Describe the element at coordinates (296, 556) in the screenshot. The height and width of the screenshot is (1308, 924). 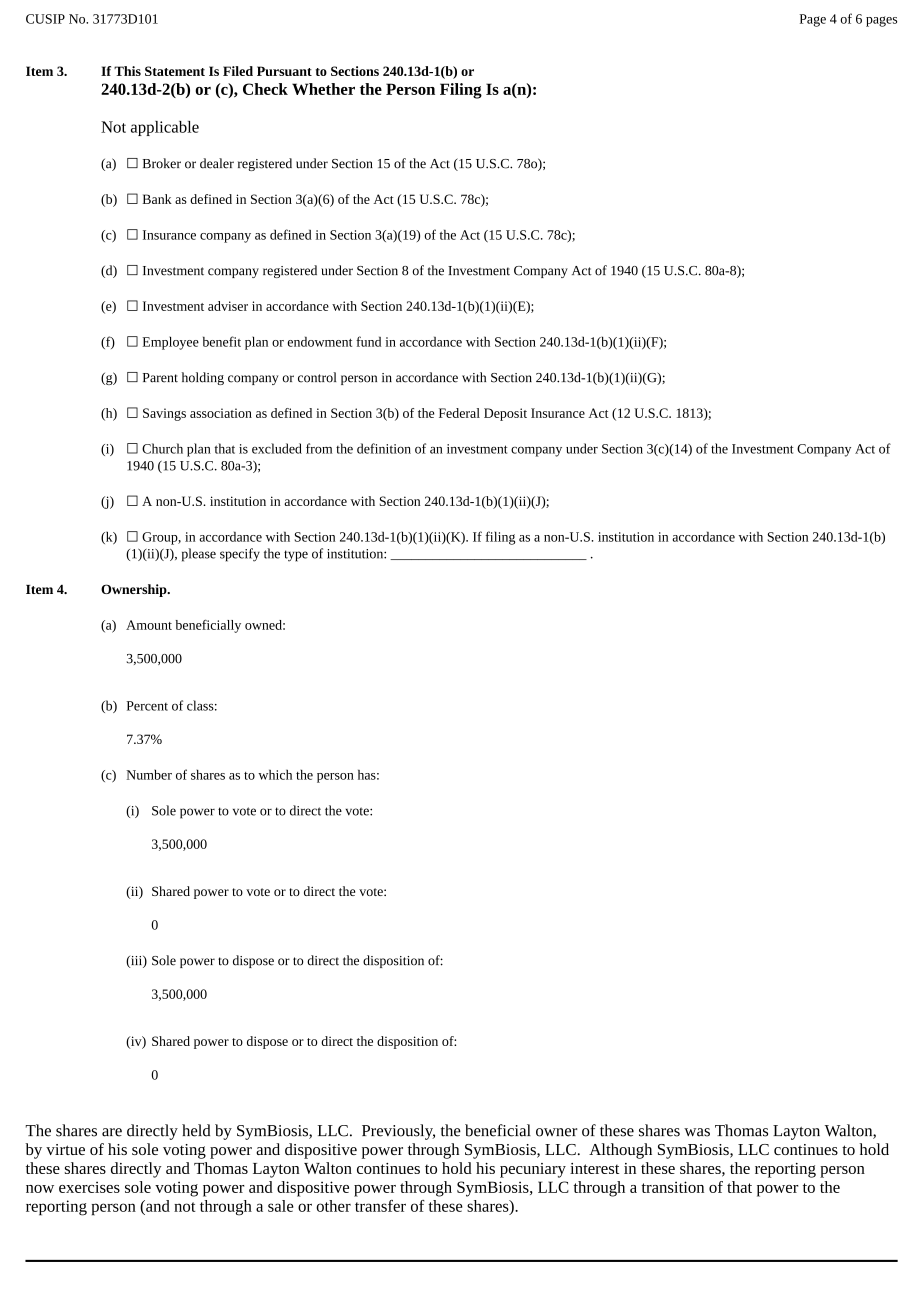
I see `type` at that location.
